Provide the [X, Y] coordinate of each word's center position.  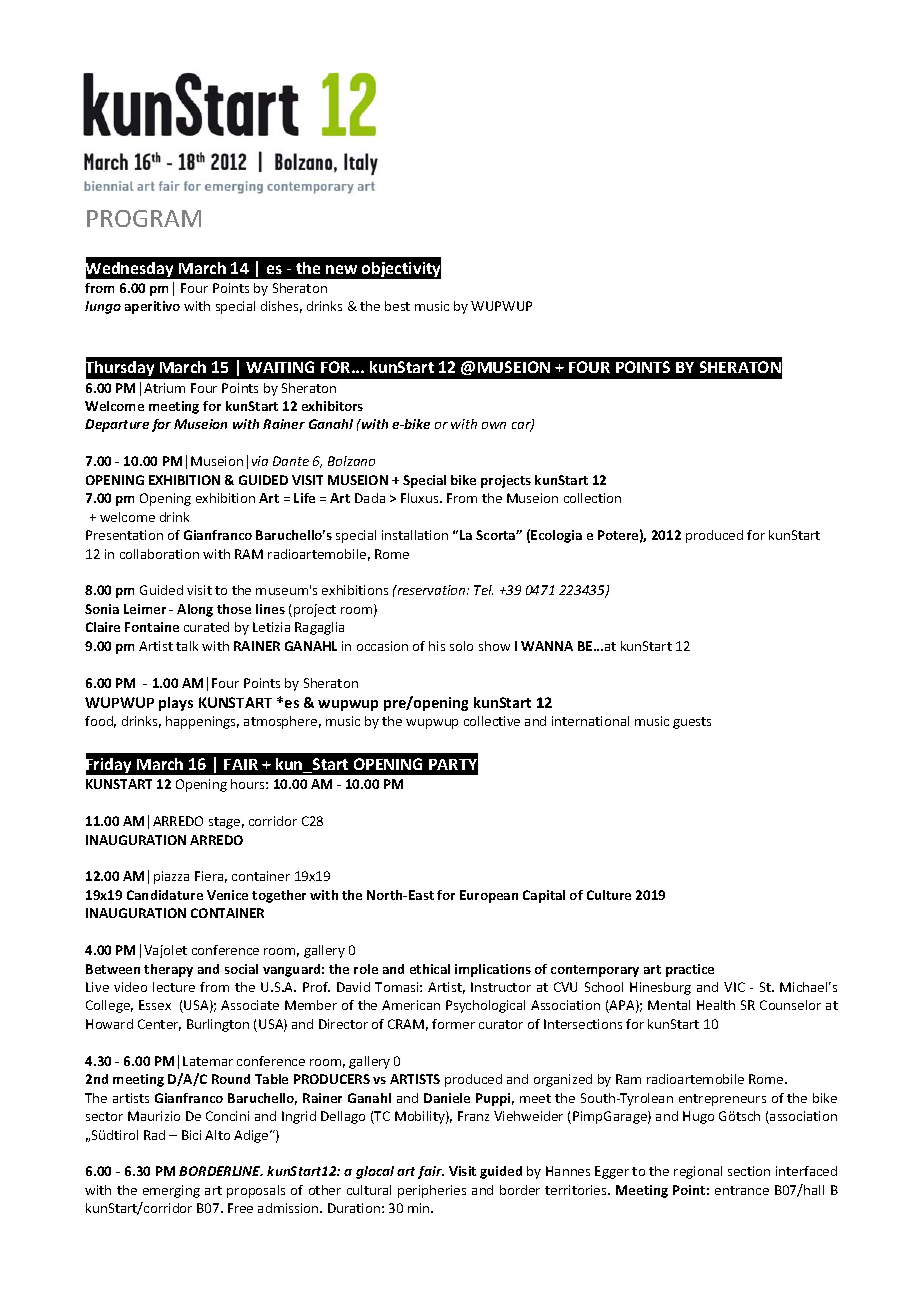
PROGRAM [144, 218]
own [494, 425]
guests [692, 723]
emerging [171, 1191]
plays [176, 704]
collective [492, 721]
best [397, 306]
